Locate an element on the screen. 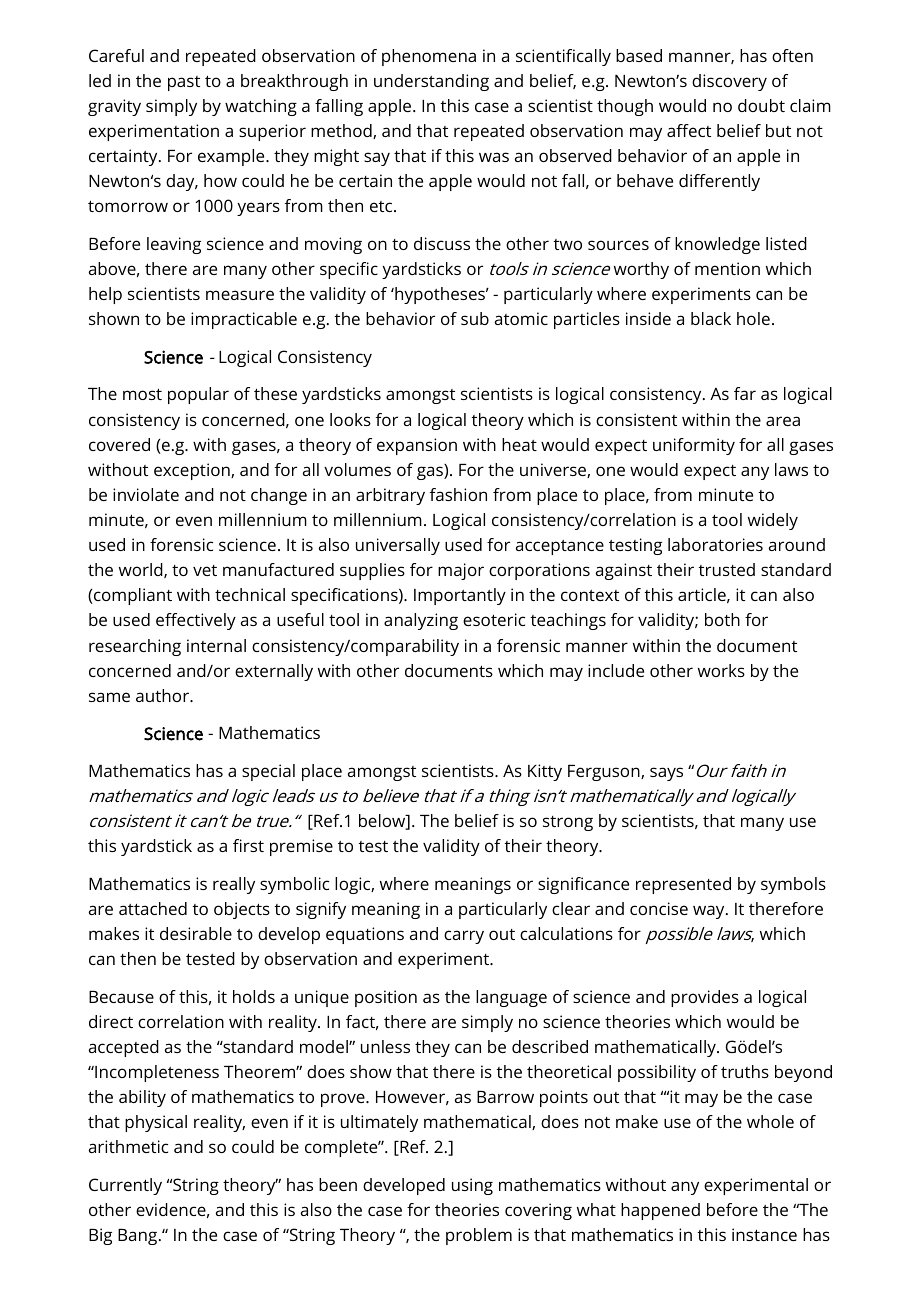 The height and width of the screenshot is (1308, 924). internal is located at coordinates (216, 645).
